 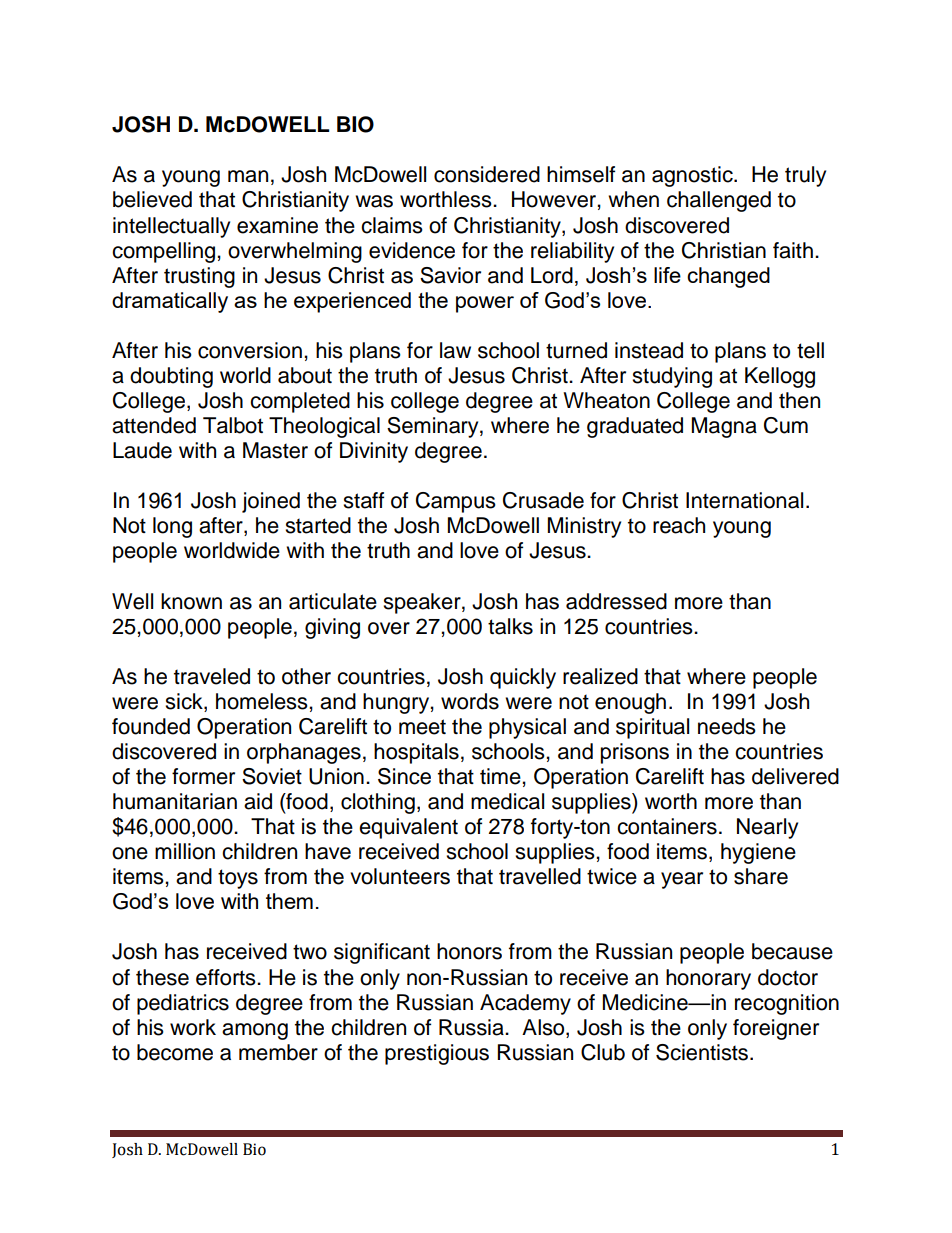 I want to click on Talbot, so click(x=233, y=425).
